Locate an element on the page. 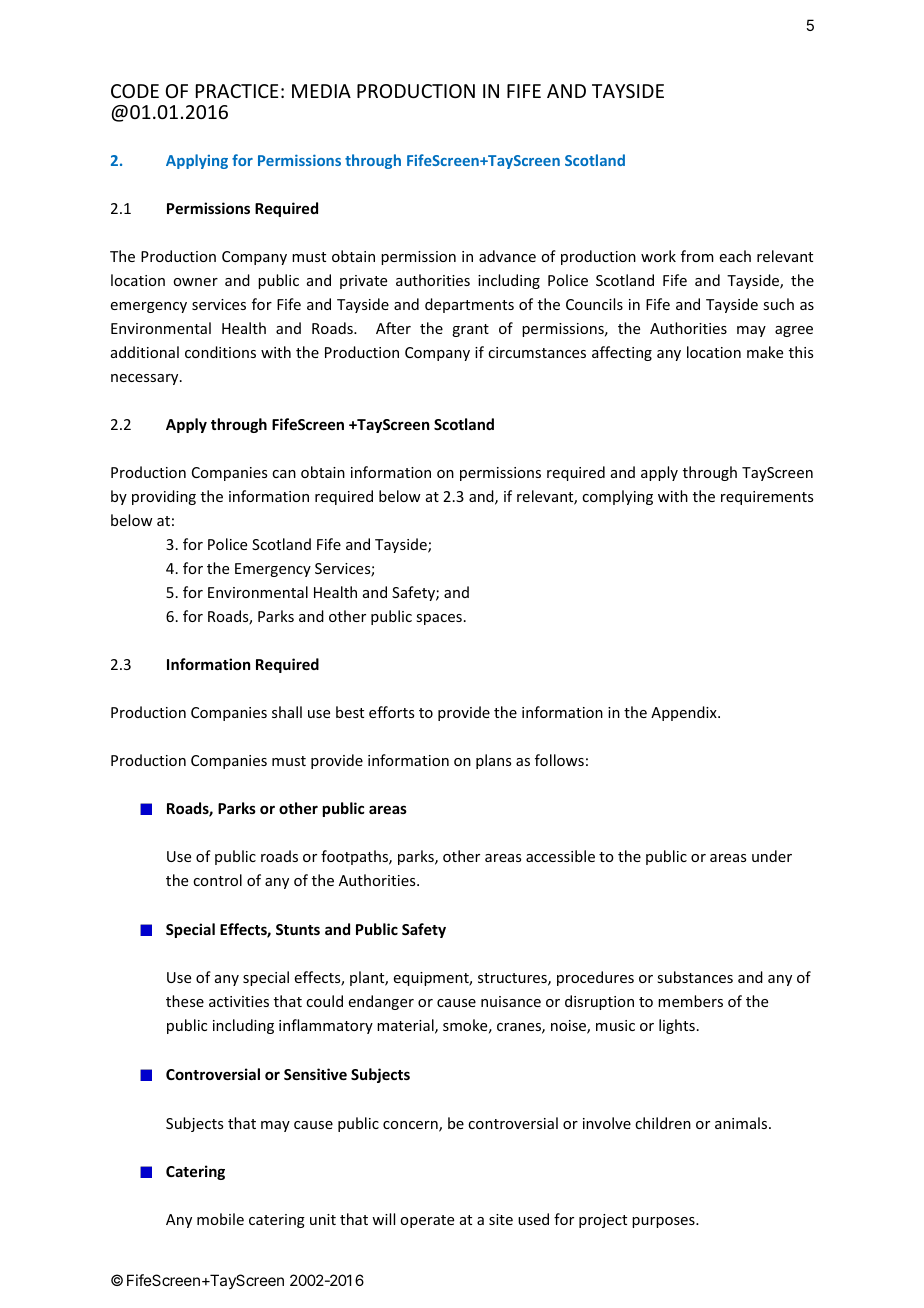 Image resolution: width=924 pixels, height=1308 pixels. MEDIA is located at coordinates (321, 91).
